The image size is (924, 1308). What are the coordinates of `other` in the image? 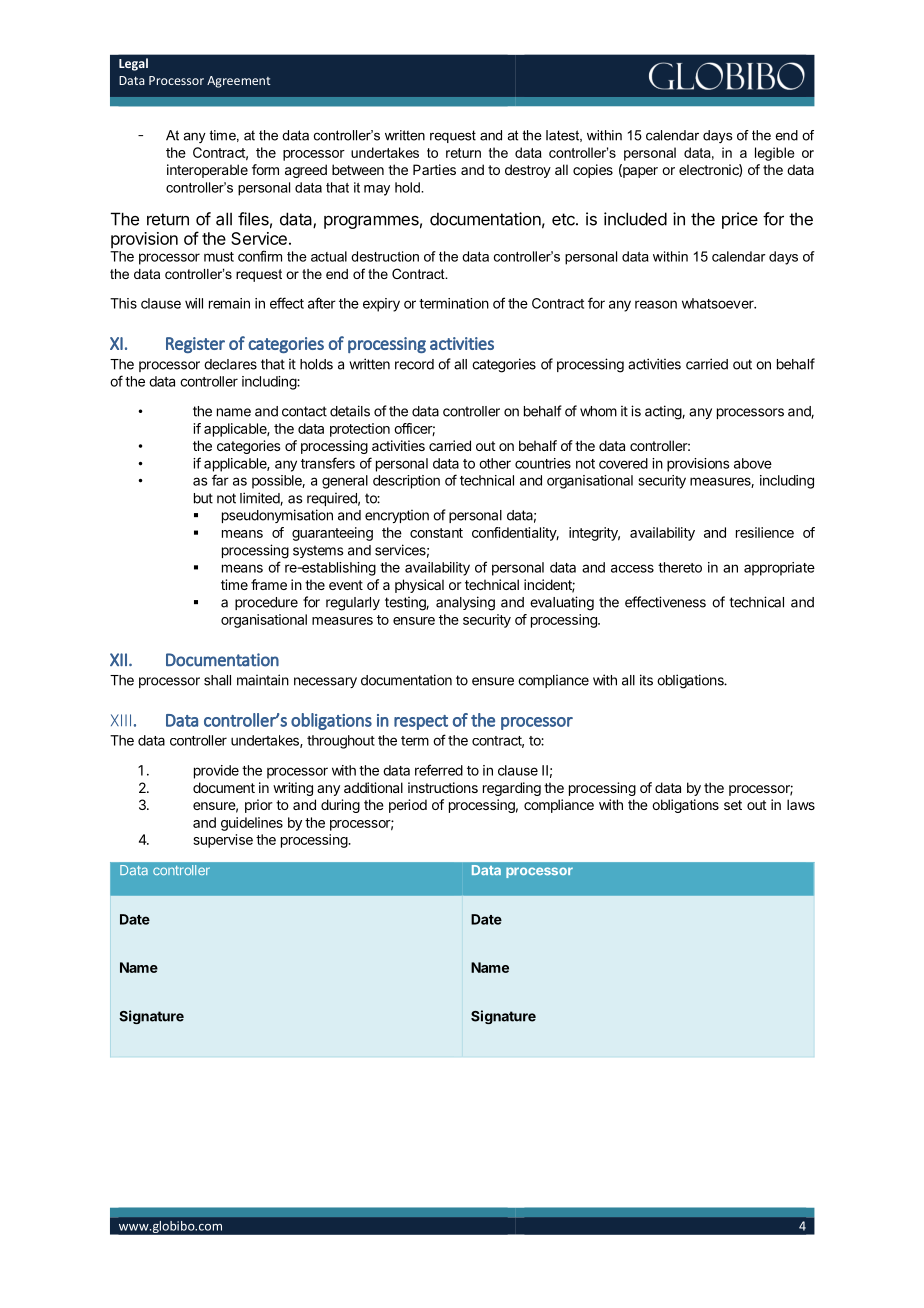 It's located at (495, 463).
